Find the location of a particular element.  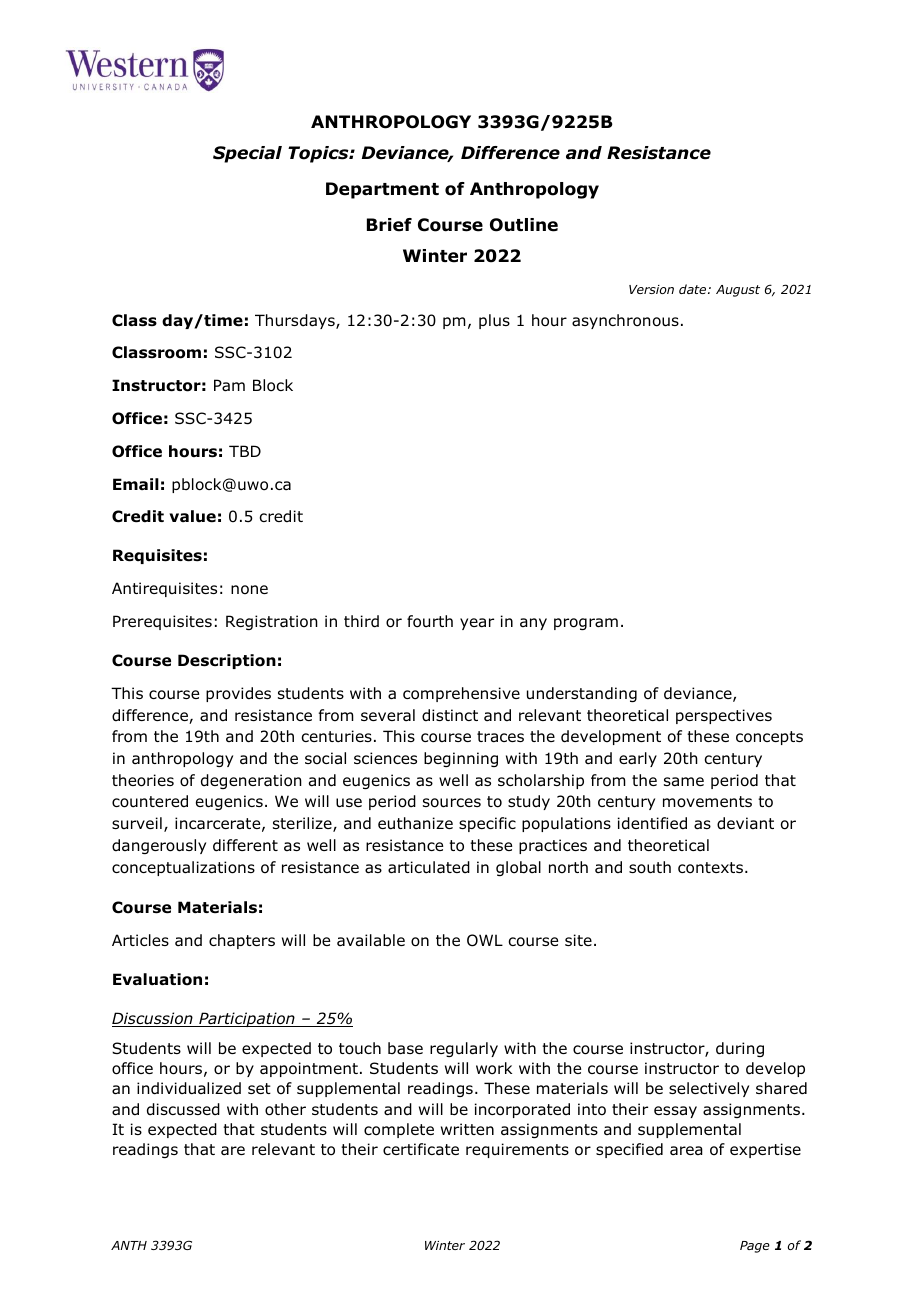

value is located at coordinates (192, 516).
